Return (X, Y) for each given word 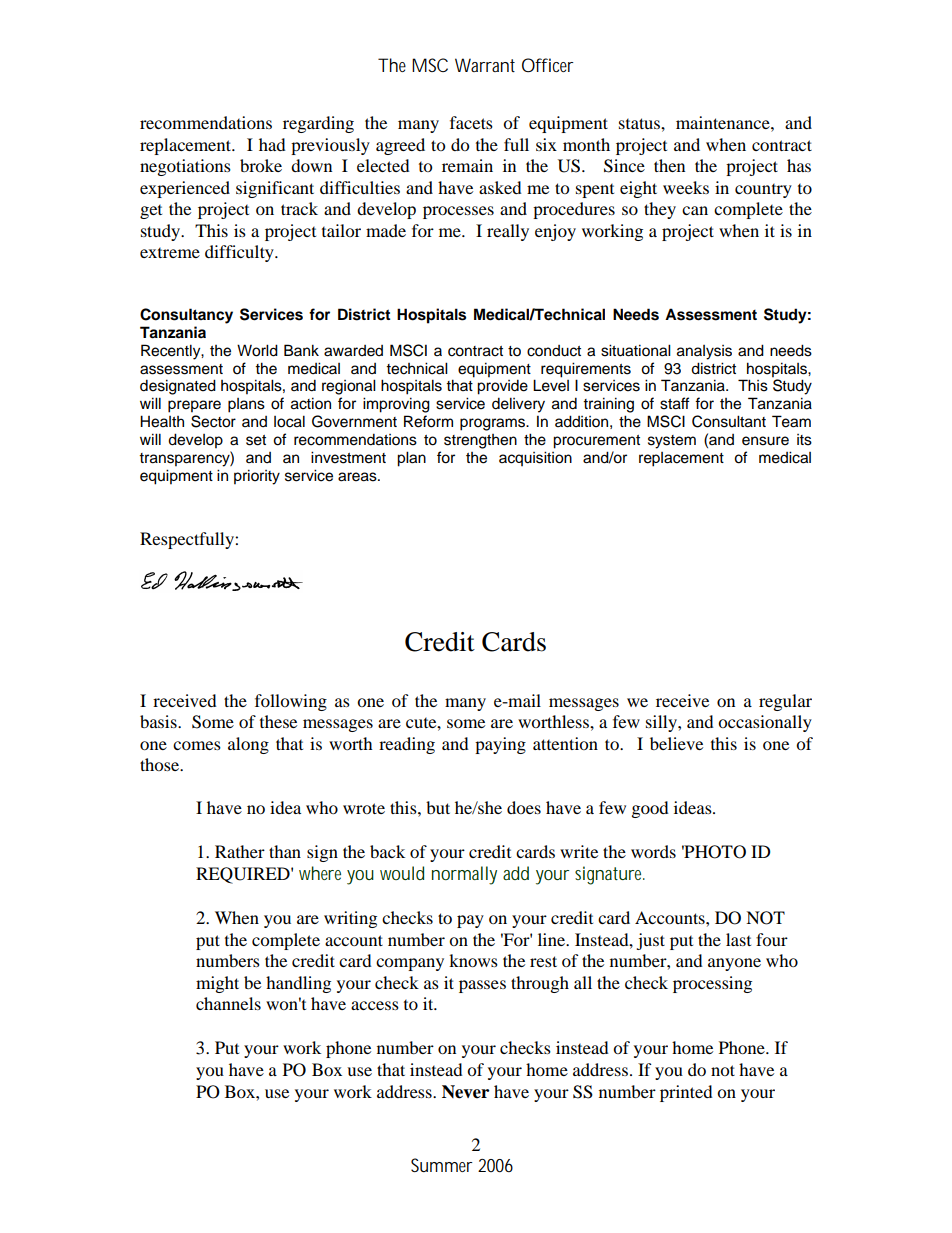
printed (686, 1093)
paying (500, 745)
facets (471, 122)
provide (502, 387)
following (291, 702)
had (272, 144)
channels (228, 1003)
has (799, 165)
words (653, 851)
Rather (240, 851)
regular (785, 702)
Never (465, 1092)
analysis (704, 352)
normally (464, 875)
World (257, 350)
